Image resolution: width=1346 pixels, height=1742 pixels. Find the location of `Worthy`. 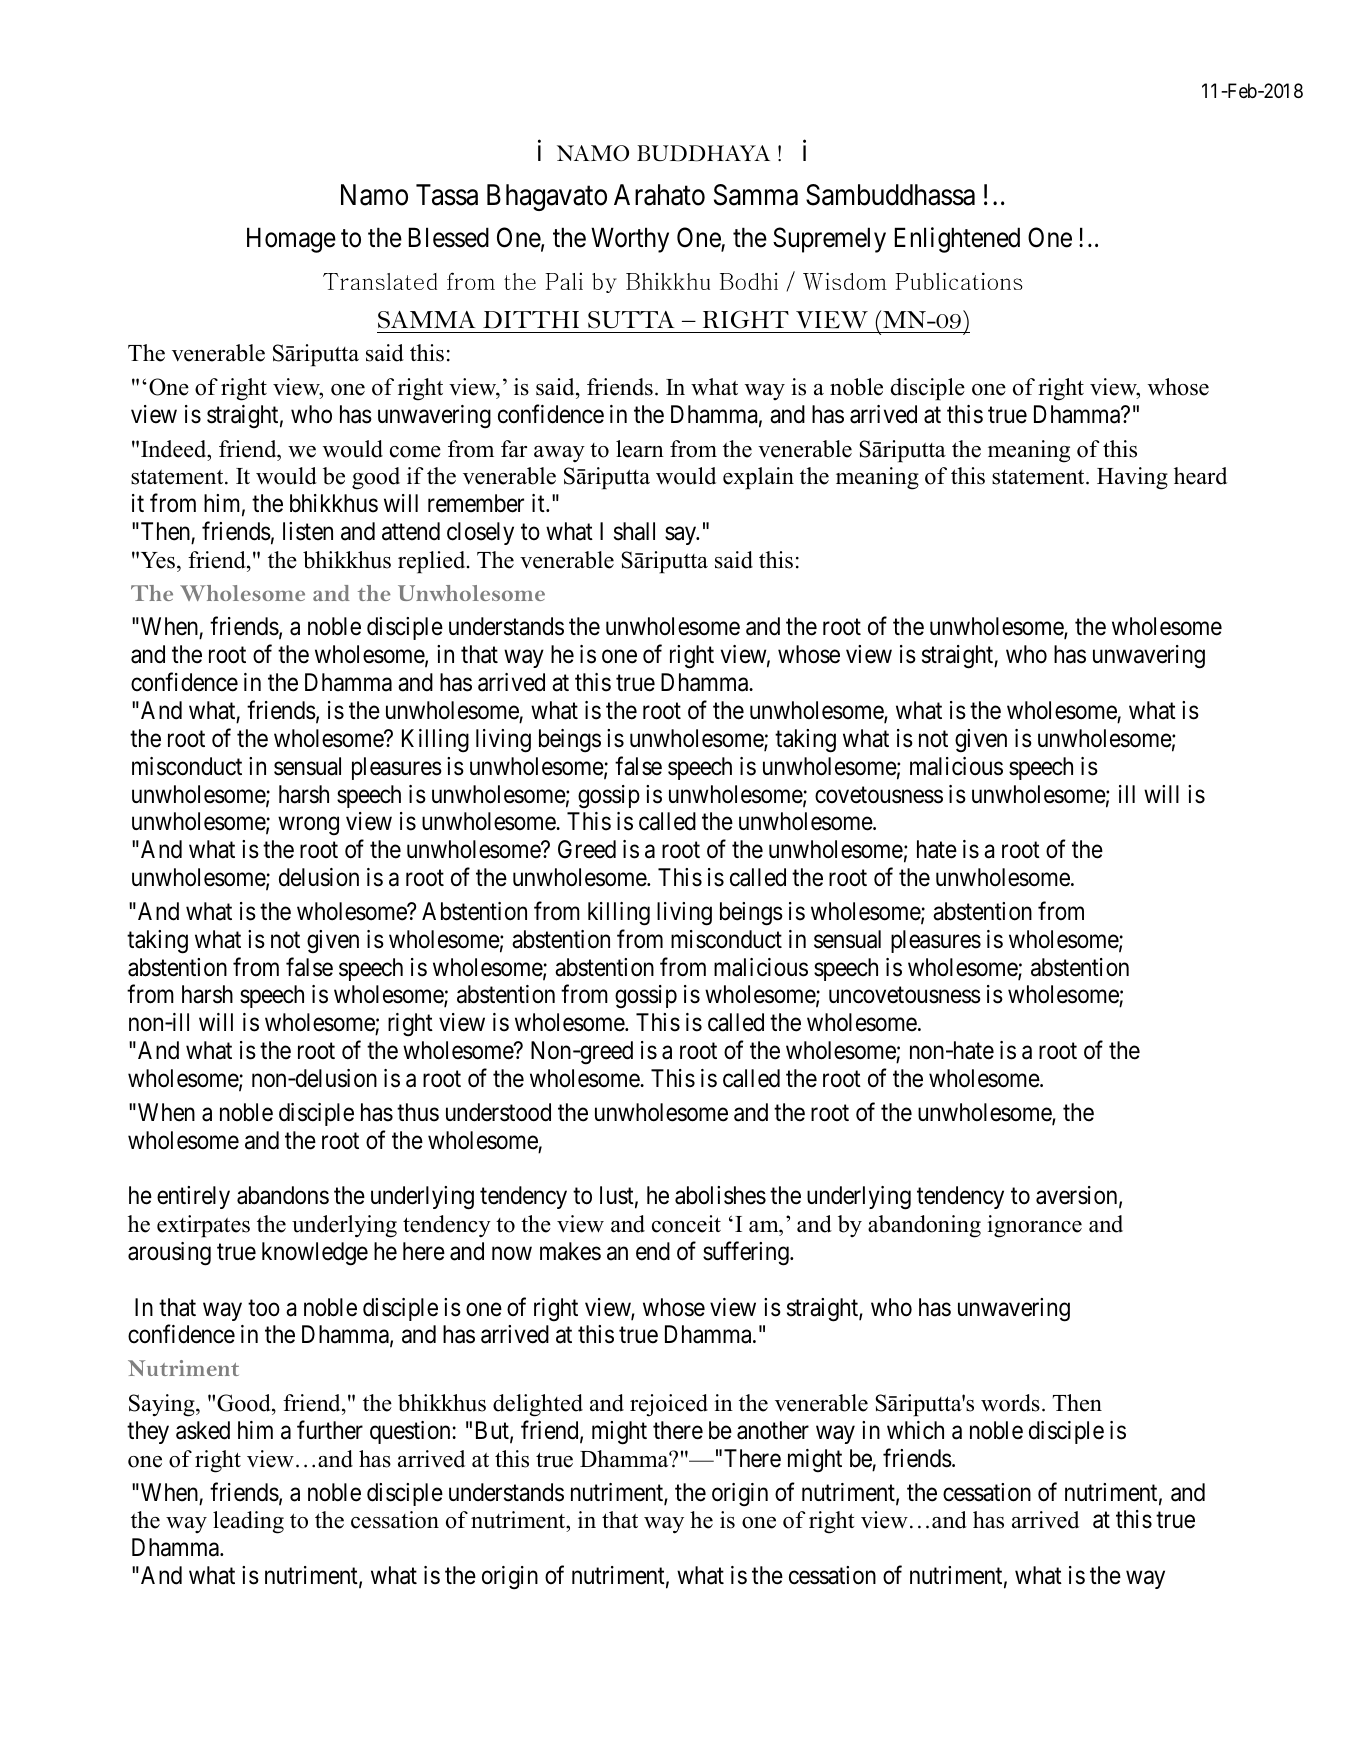

Worthy is located at coordinates (630, 240).
